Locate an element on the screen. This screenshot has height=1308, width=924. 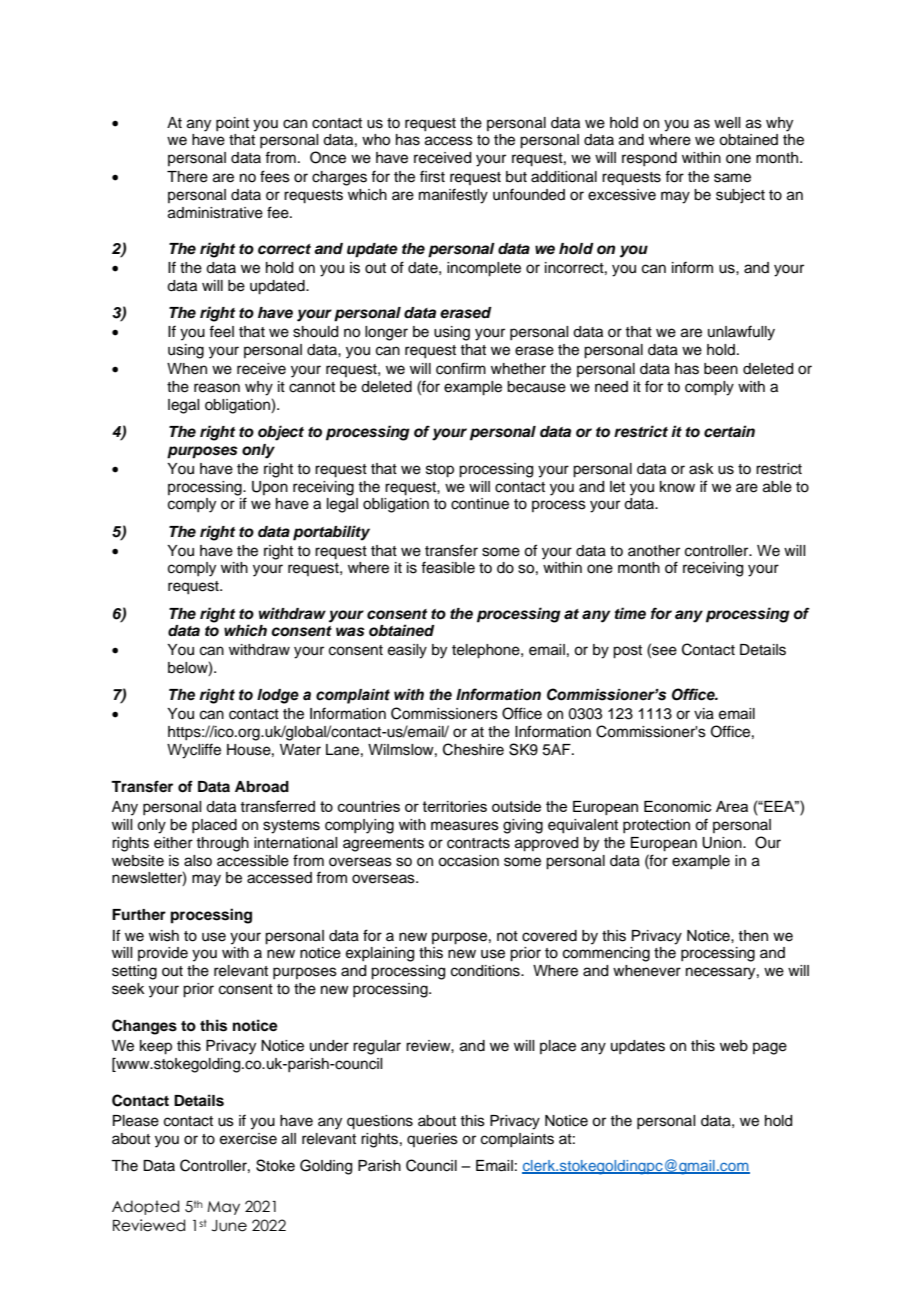
been is located at coordinates (721, 369).
